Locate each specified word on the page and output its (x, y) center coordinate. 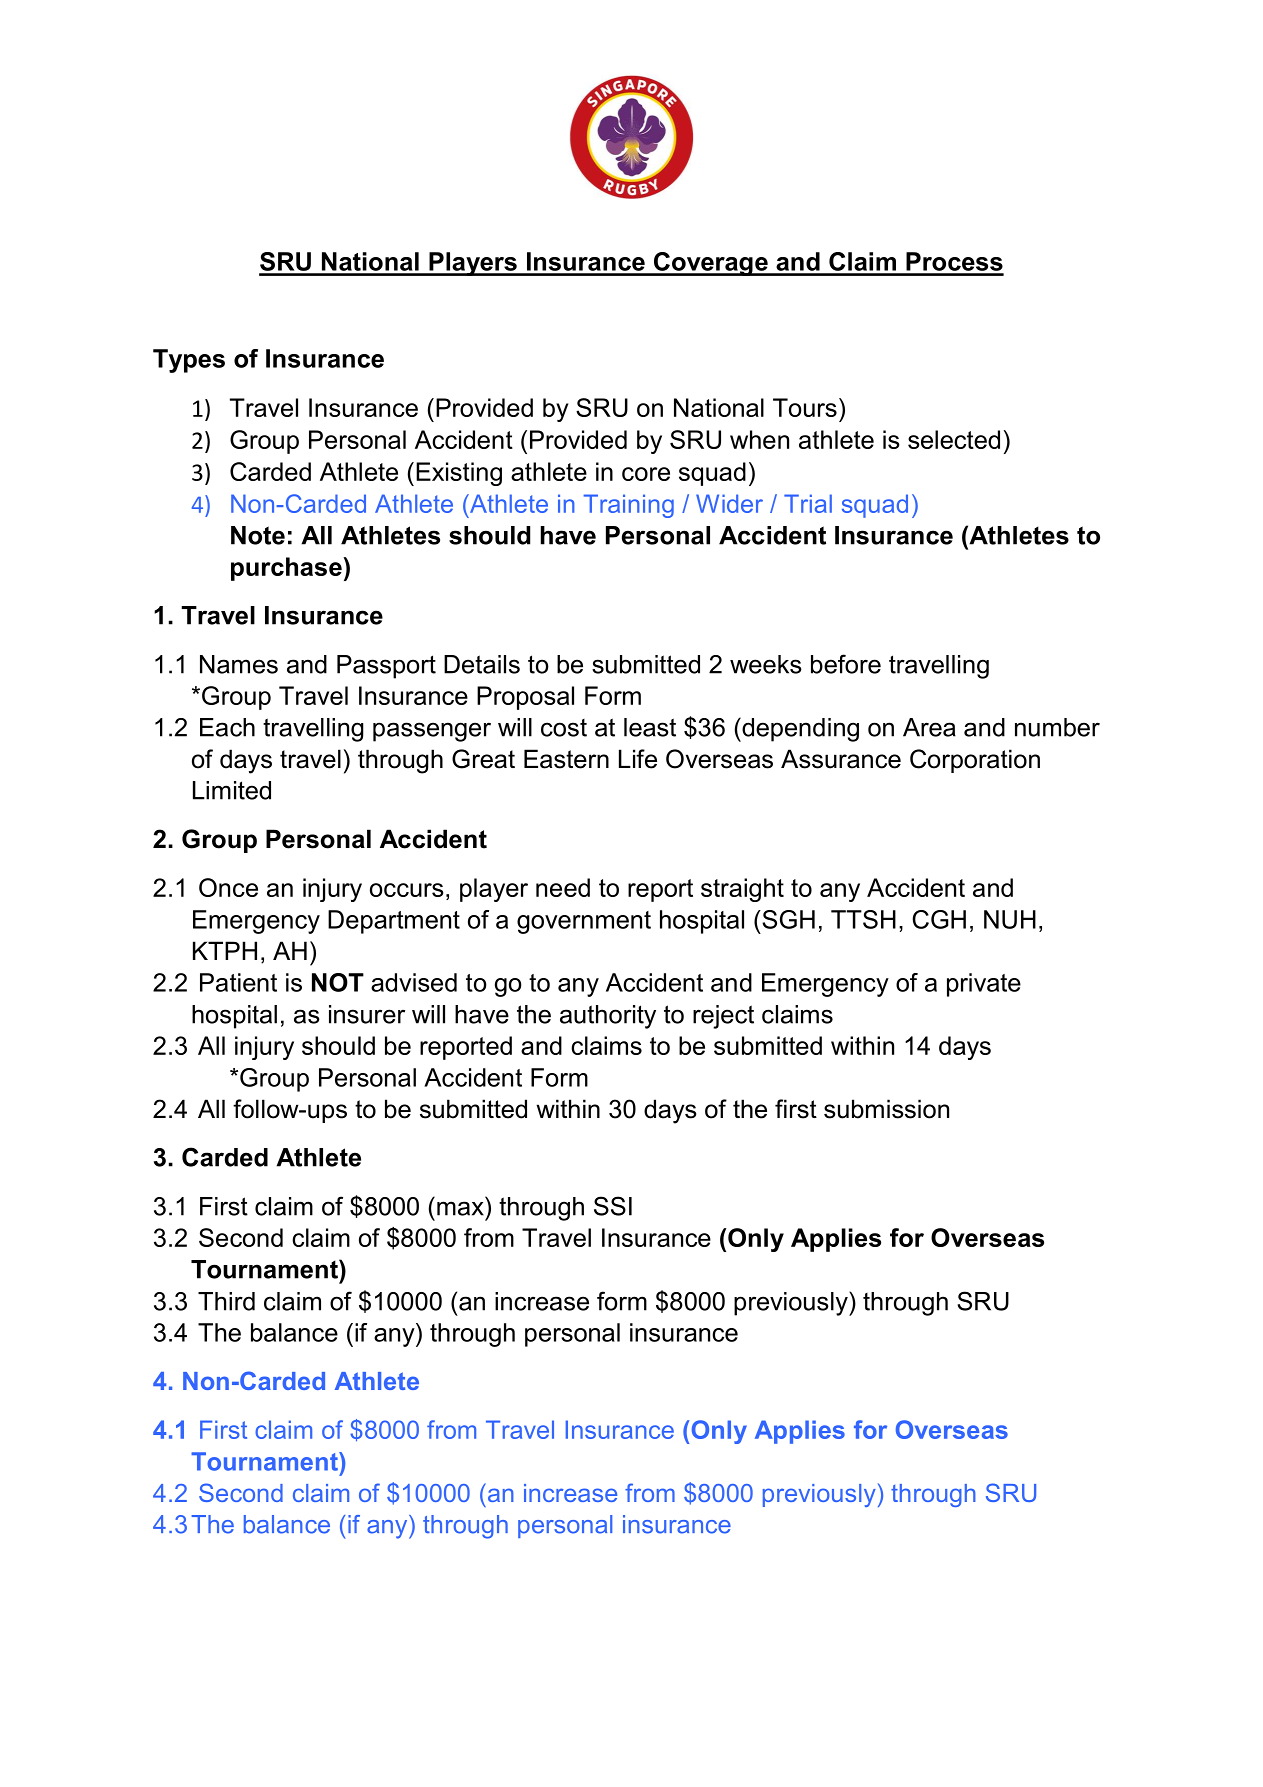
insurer (367, 1014)
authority (608, 1017)
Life (638, 759)
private (984, 985)
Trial (808, 503)
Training (628, 506)
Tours (805, 407)
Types (189, 361)
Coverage (710, 264)
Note (258, 535)
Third (226, 1301)
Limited (232, 790)
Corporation (975, 761)
